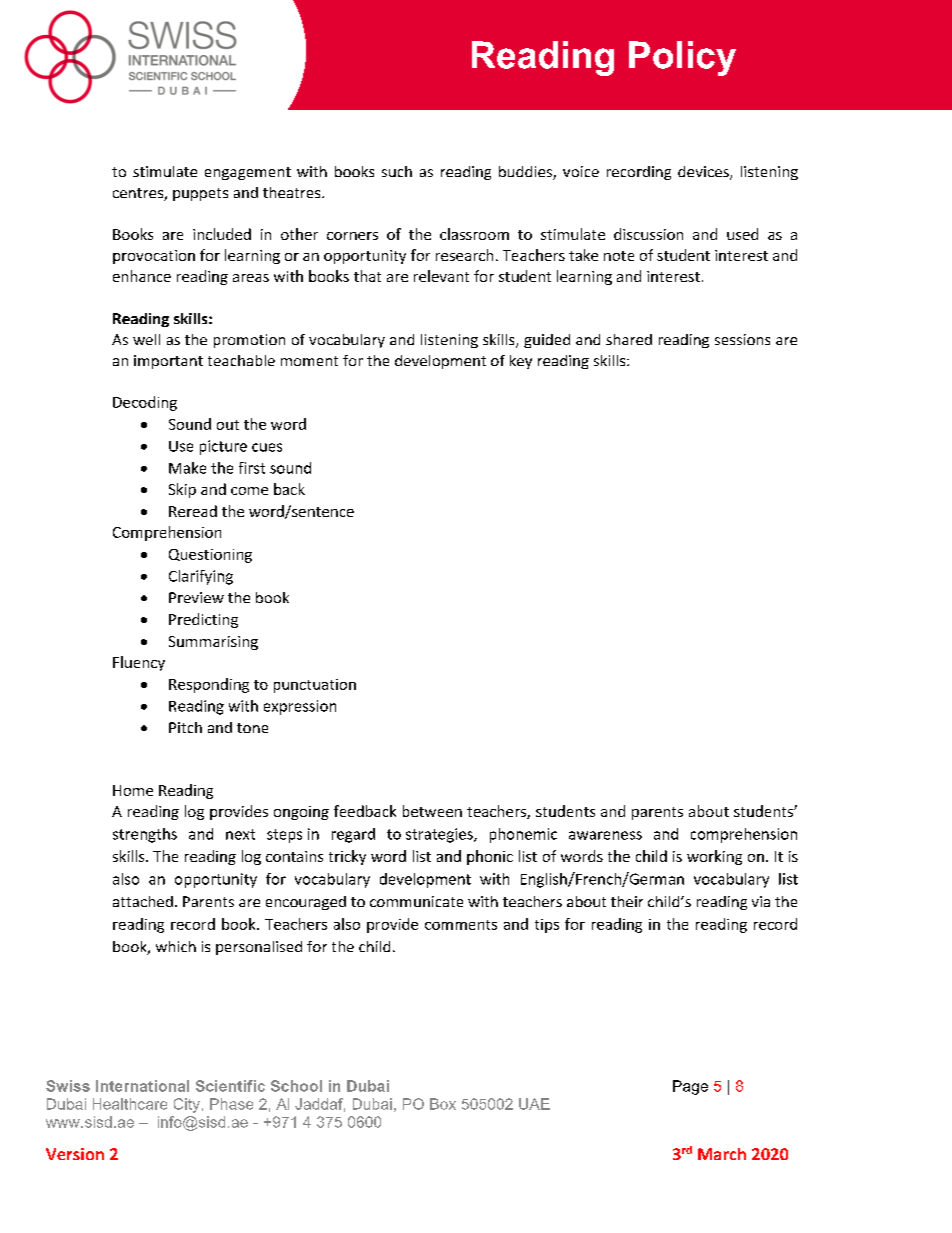 The width and height of the image is (952, 1233). Describe the element at coordinates (315, 686) in the image. I see `punctuation` at that location.
